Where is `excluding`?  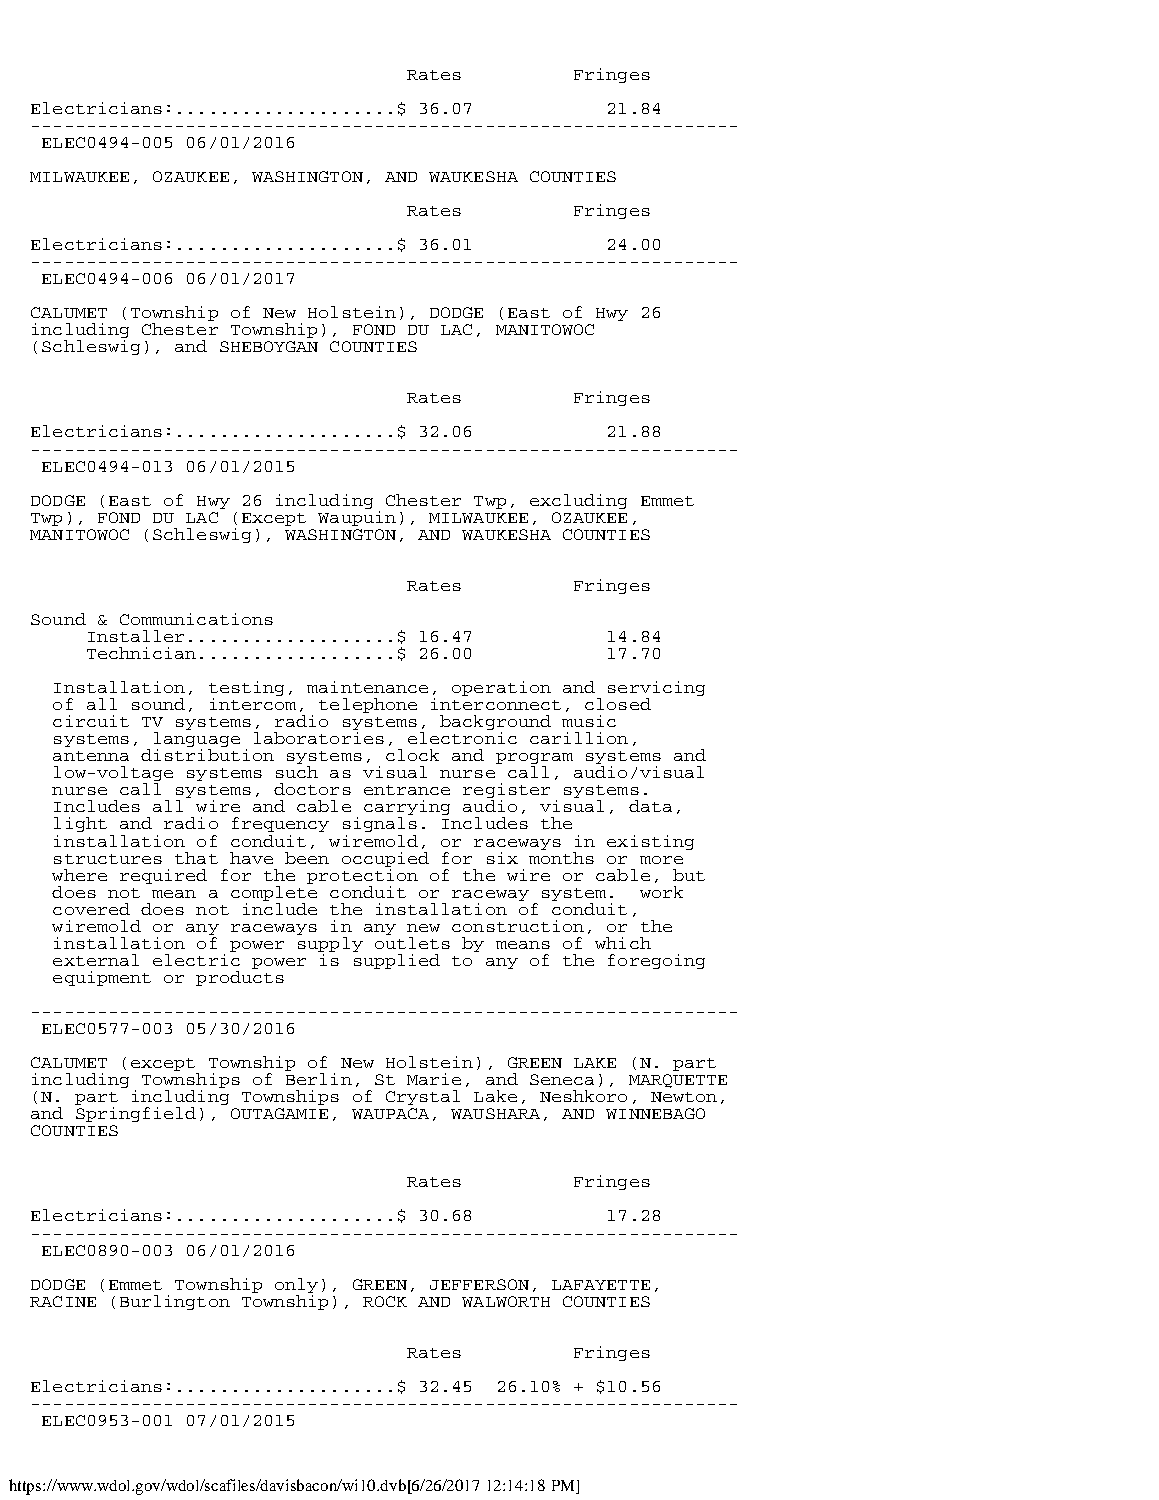
excluding is located at coordinates (578, 501).
